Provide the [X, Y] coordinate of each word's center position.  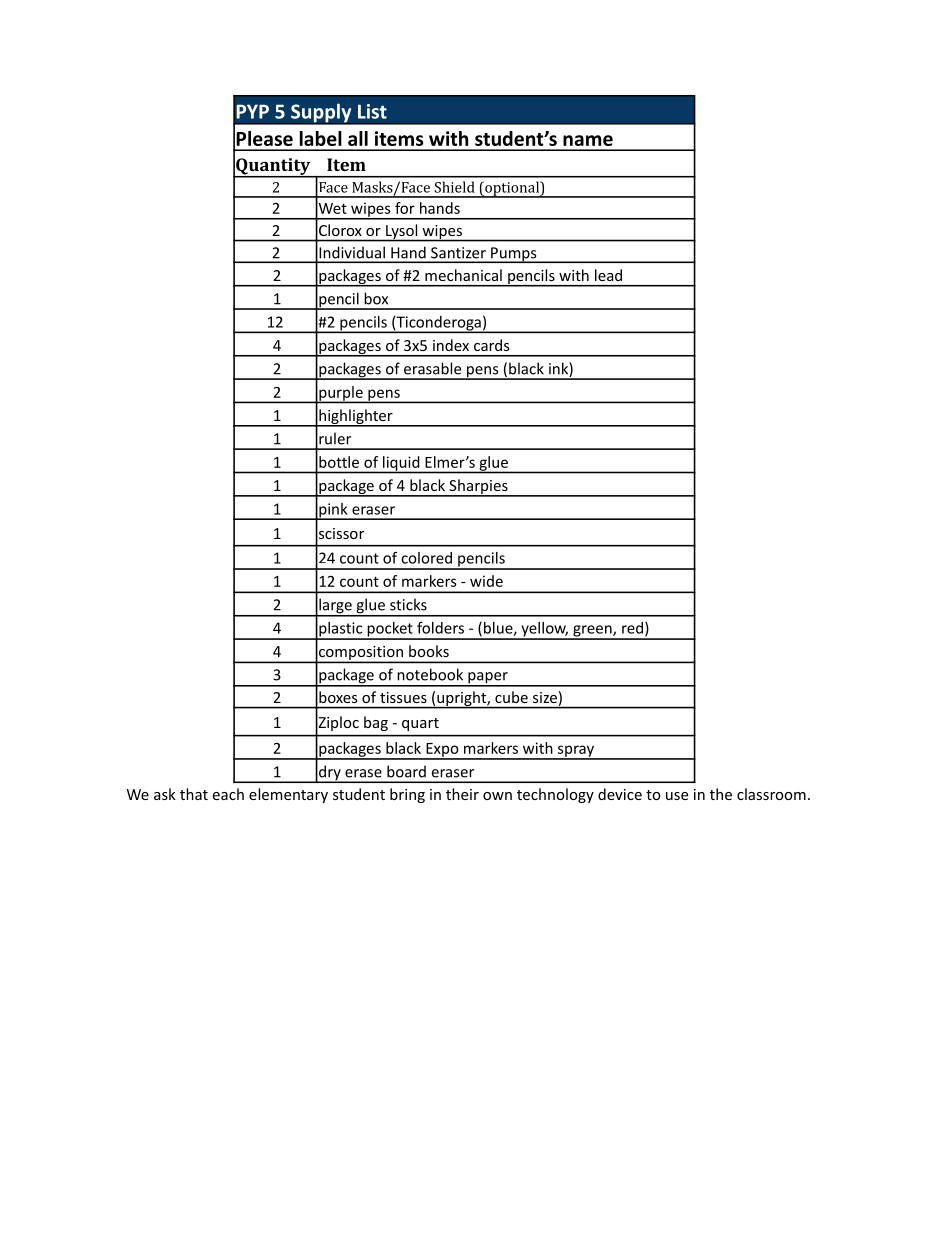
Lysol [402, 232]
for [405, 208]
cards [491, 345]
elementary [288, 795]
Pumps [514, 255]
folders [440, 628]
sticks [408, 604]
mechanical [463, 275]
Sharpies [478, 488]
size [545, 697]
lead [608, 275]
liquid [401, 464]
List [372, 111]
